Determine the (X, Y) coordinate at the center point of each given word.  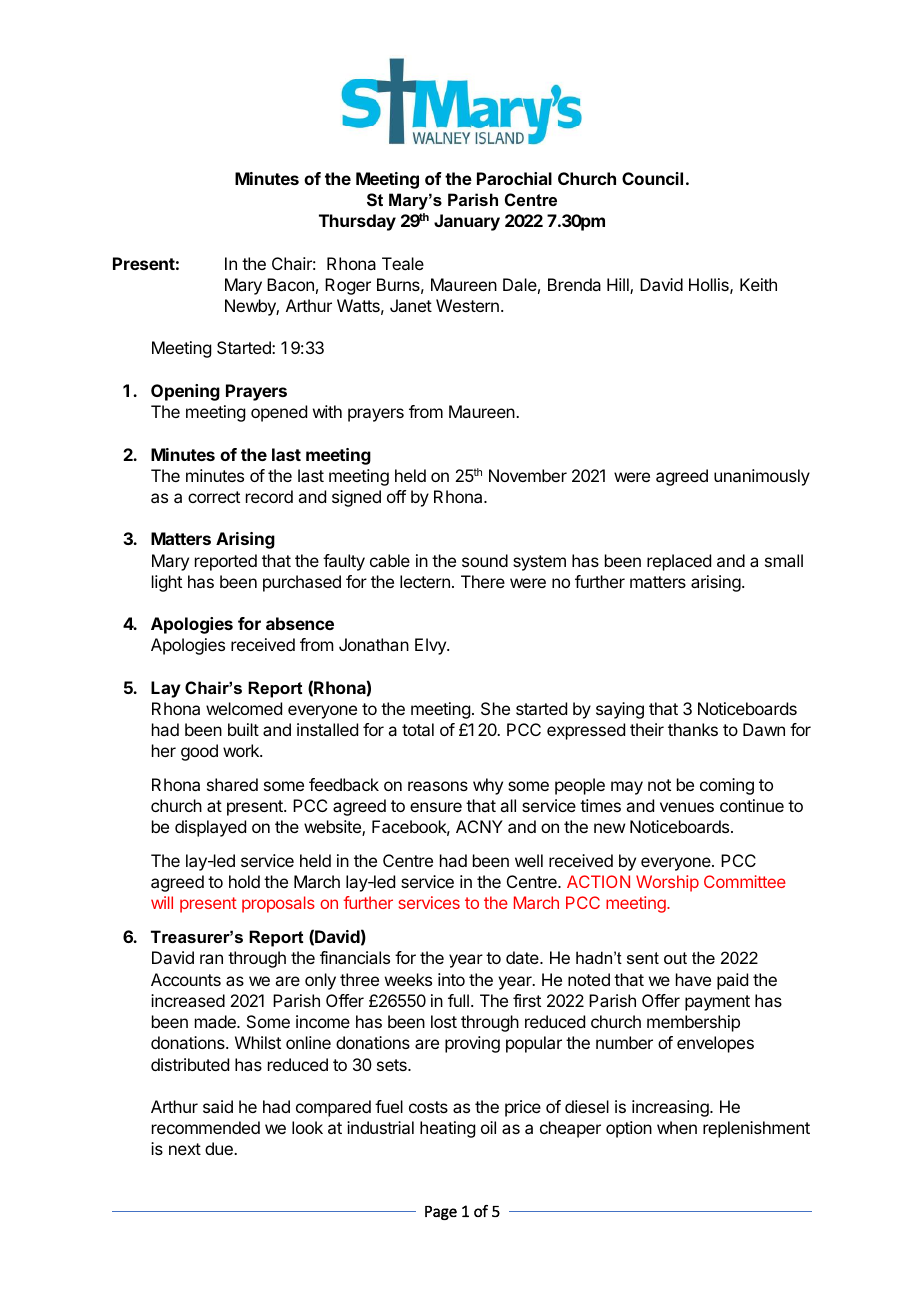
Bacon (290, 284)
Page (441, 1213)
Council (652, 178)
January (467, 222)
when (677, 1127)
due (220, 1148)
